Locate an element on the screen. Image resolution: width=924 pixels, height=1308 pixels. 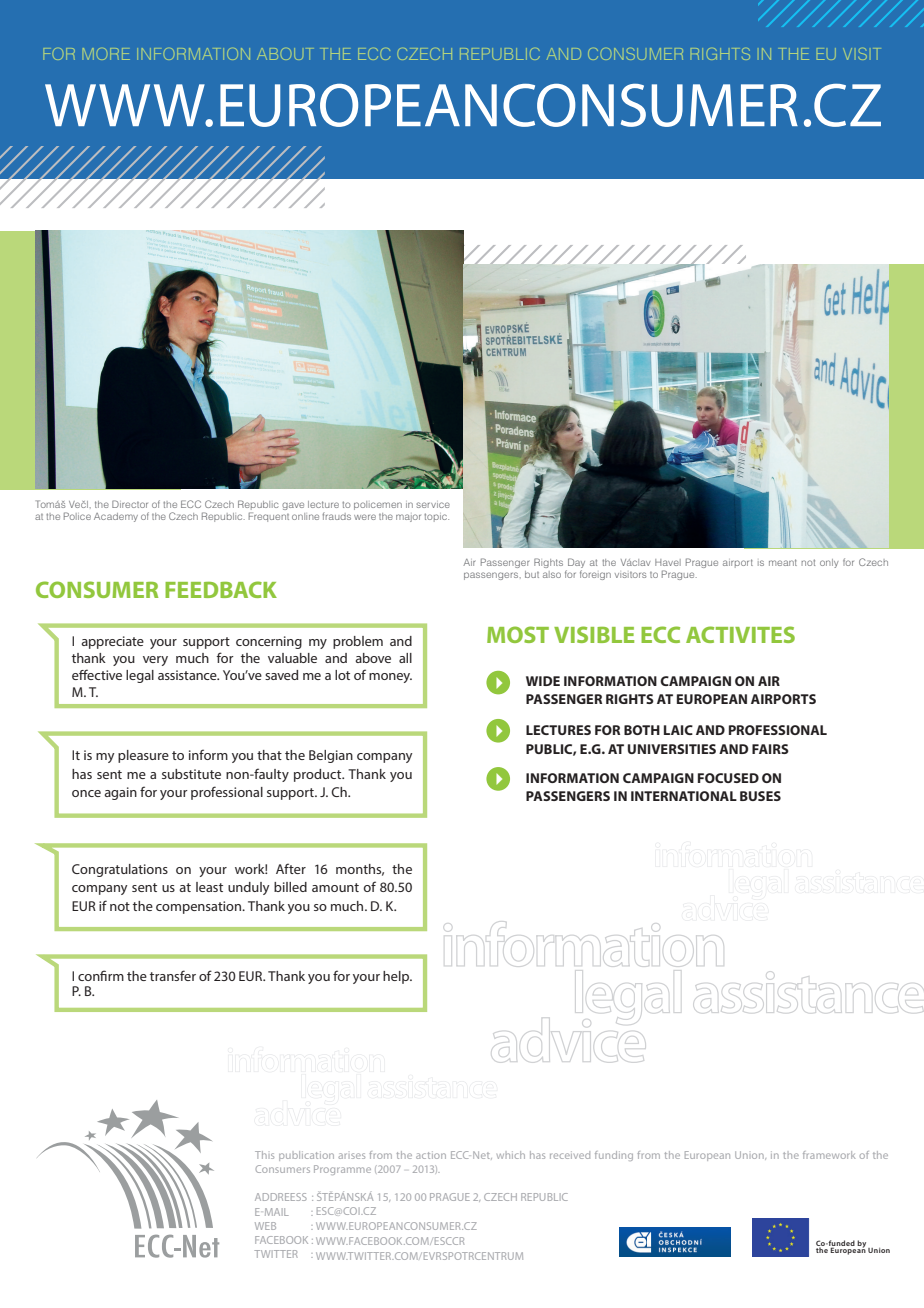
transfer is located at coordinates (173, 975).
